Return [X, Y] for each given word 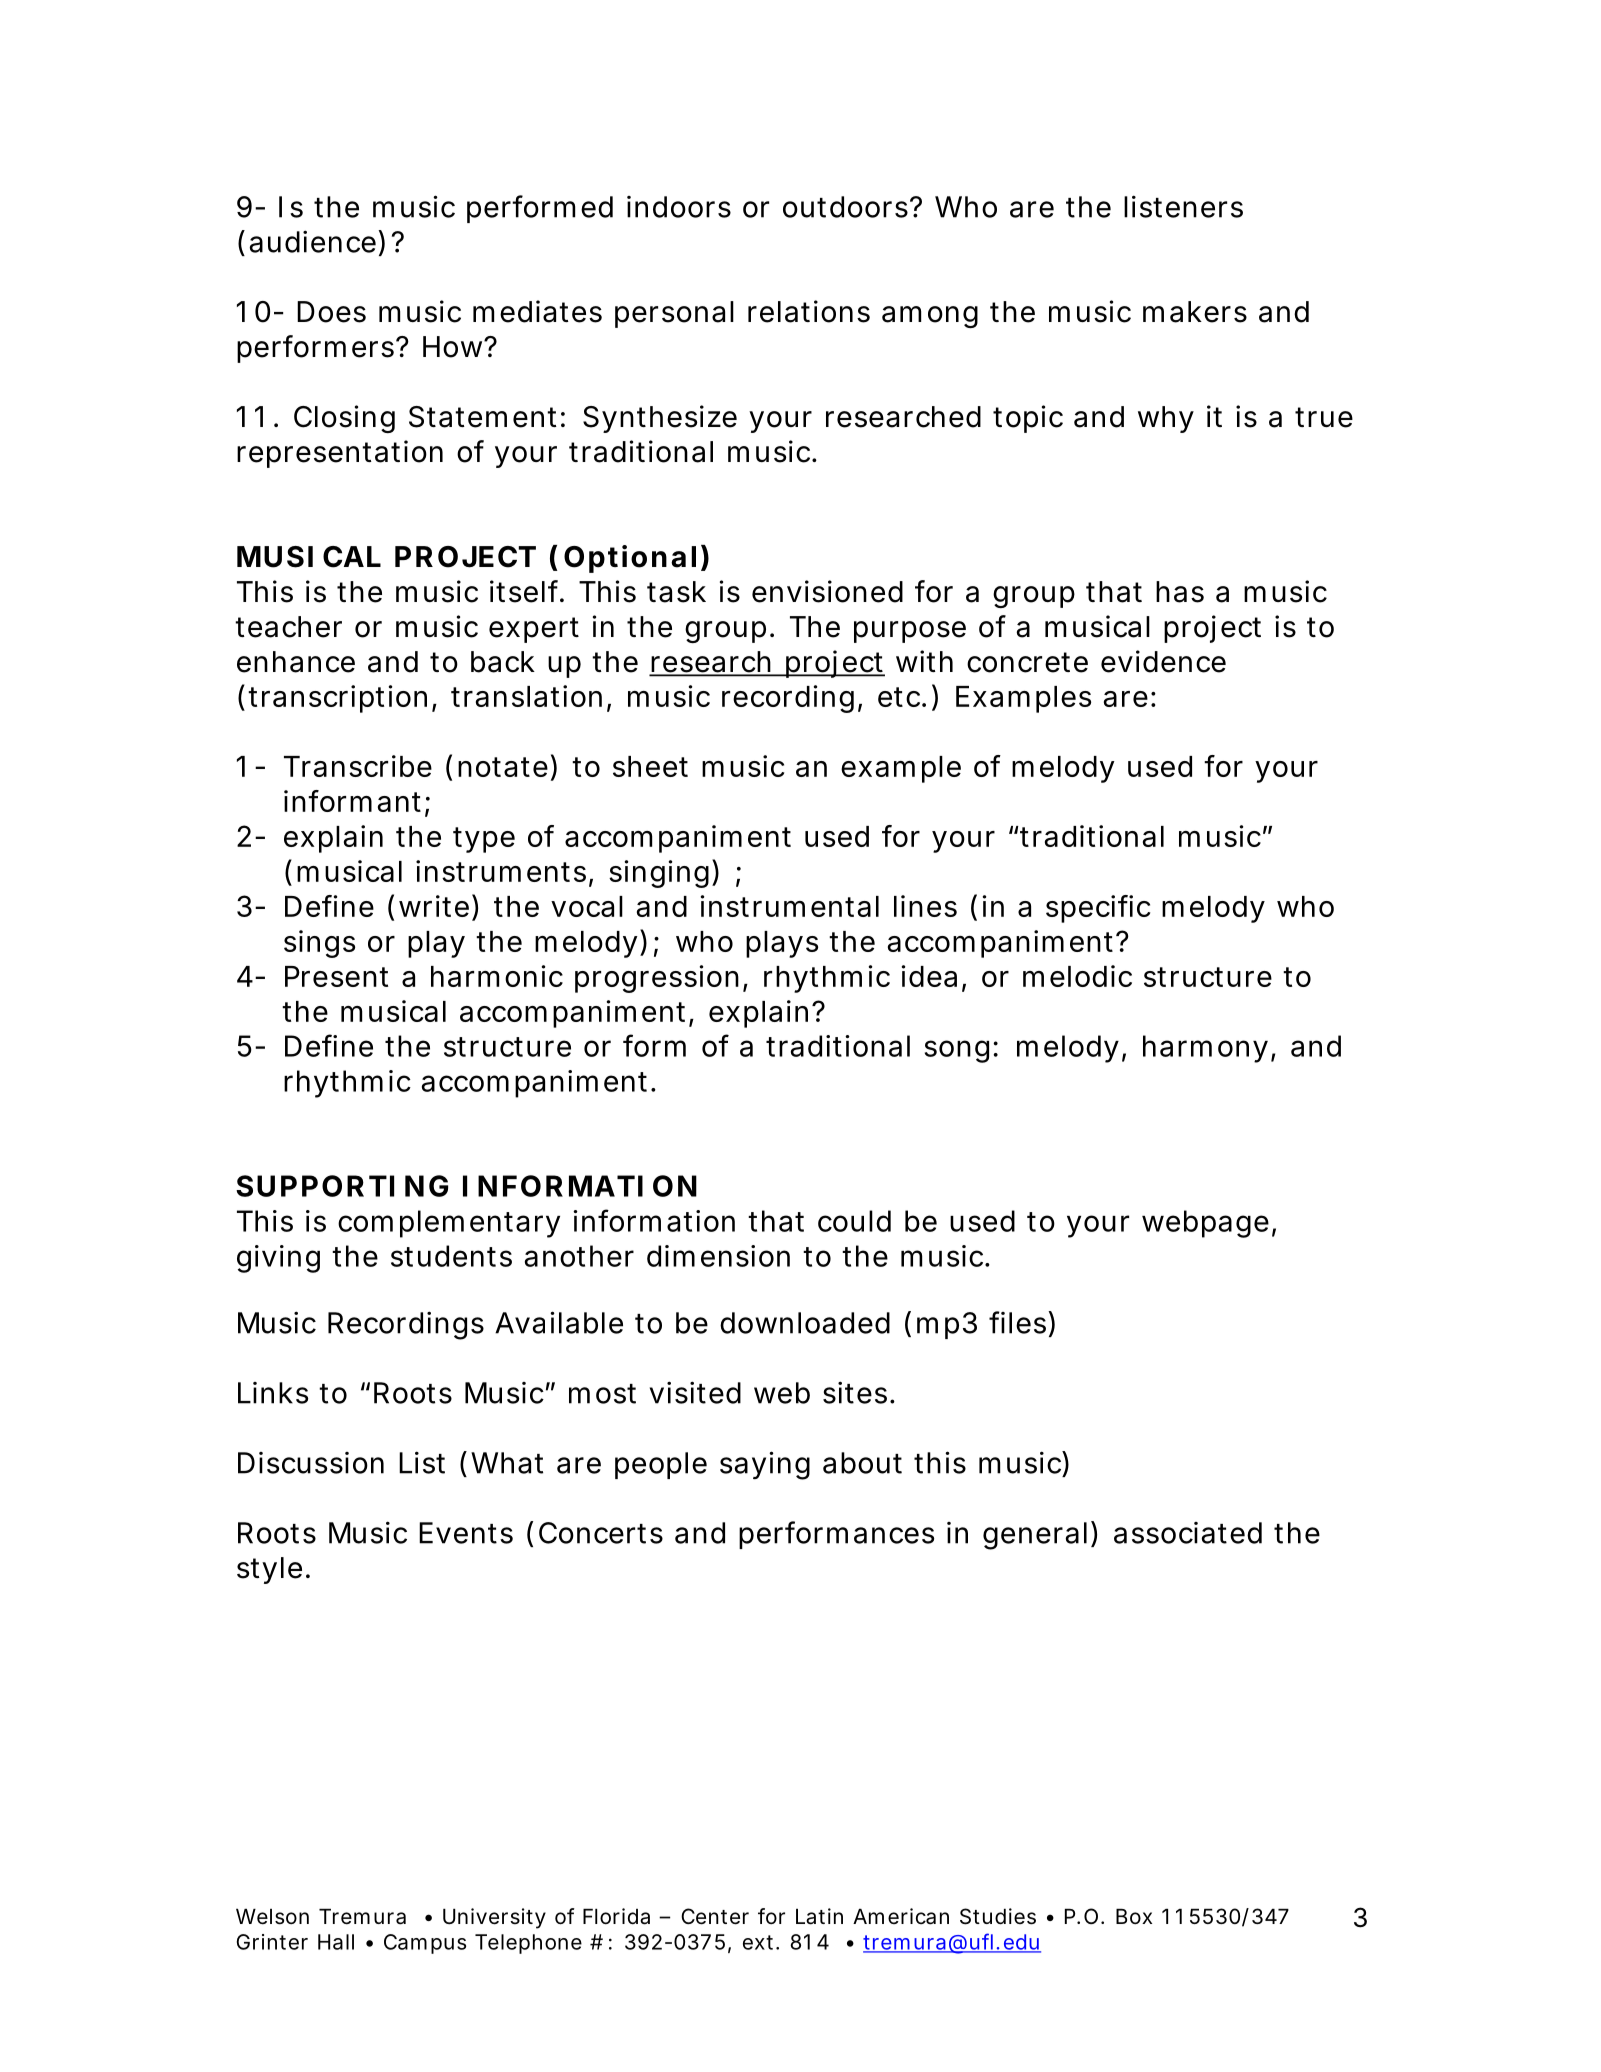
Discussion [311, 1463]
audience [312, 241]
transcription [337, 699]
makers [1195, 312]
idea [929, 976]
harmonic [497, 976]
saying [765, 1465]
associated [1188, 1533]
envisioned [827, 591]
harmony [1205, 1049]
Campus [425, 1944]
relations [809, 311]
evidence [1163, 661]
